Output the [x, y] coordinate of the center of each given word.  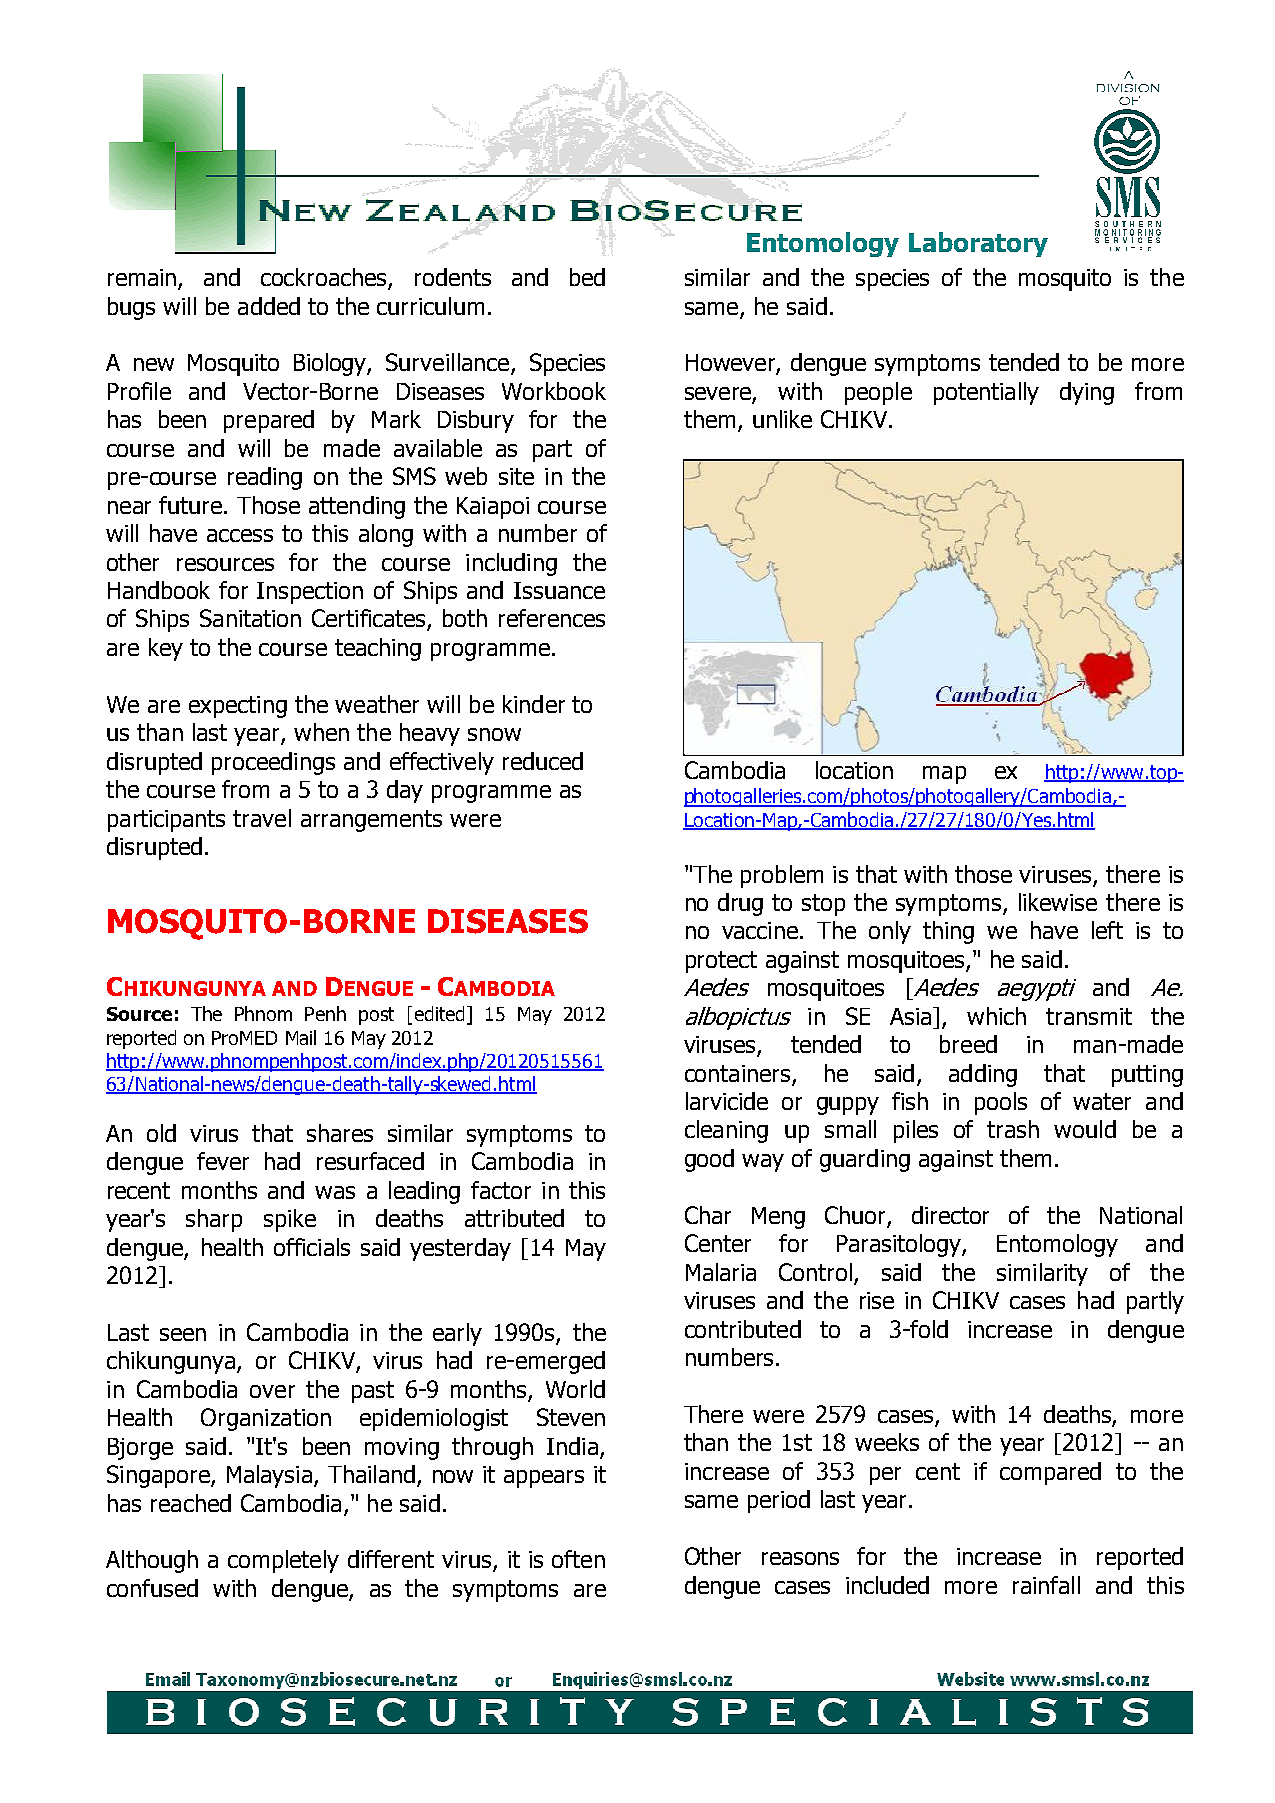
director [950, 1215]
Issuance [559, 590]
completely [283, 1561]
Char [708, 1215]
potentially [986, 393]
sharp [214, 1220]
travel [262, 818]
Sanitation [250, 618]
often [578, 1559]
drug [740, 904]
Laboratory [978, 244]
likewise [1058, 902]
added [269, 306]
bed [587, 277]
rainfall [1046, 1585]
